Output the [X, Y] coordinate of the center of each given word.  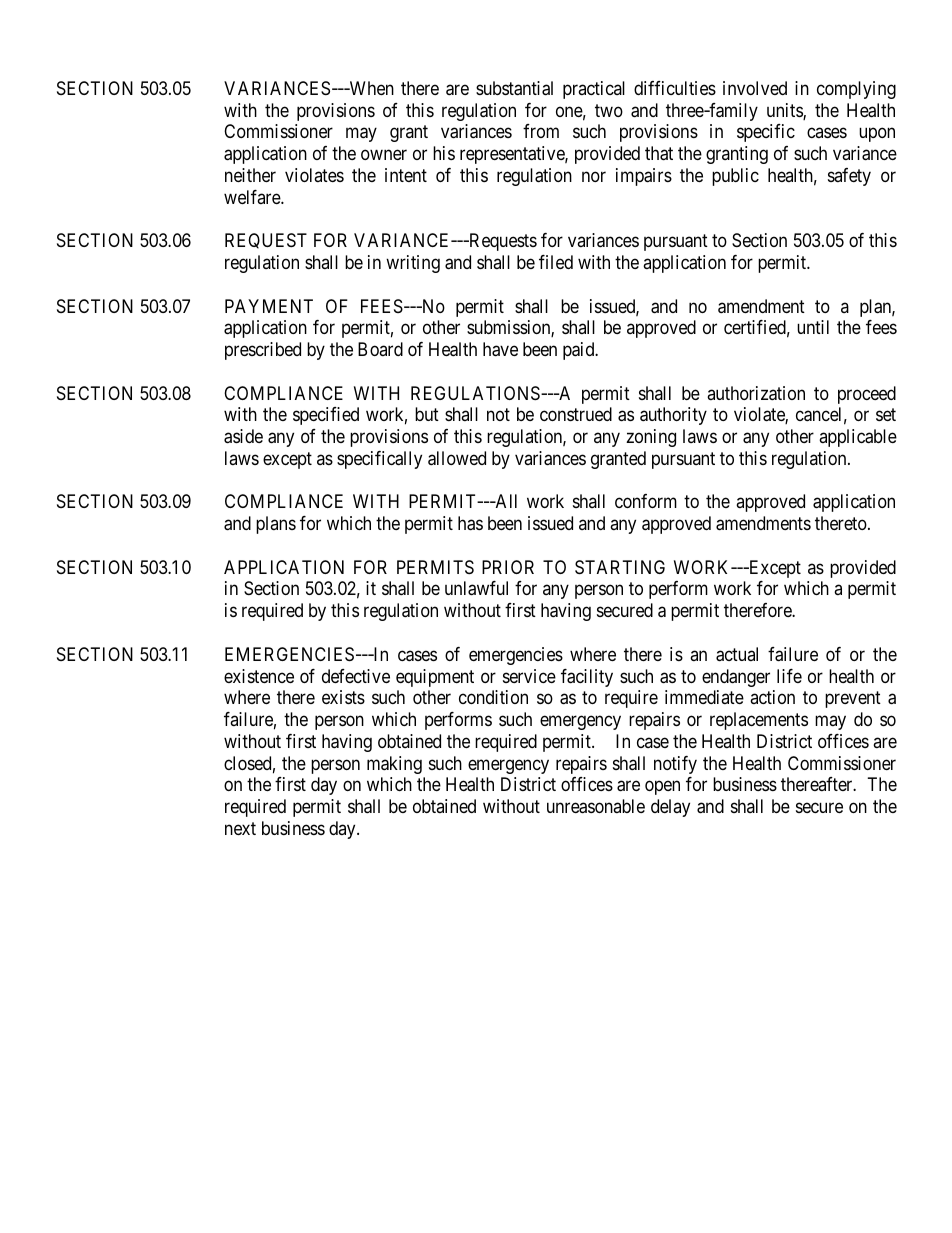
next [240, 828]
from [541, 131]
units [785, 111]
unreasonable [596, 806]
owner [384, 155]
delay [670, 808]
